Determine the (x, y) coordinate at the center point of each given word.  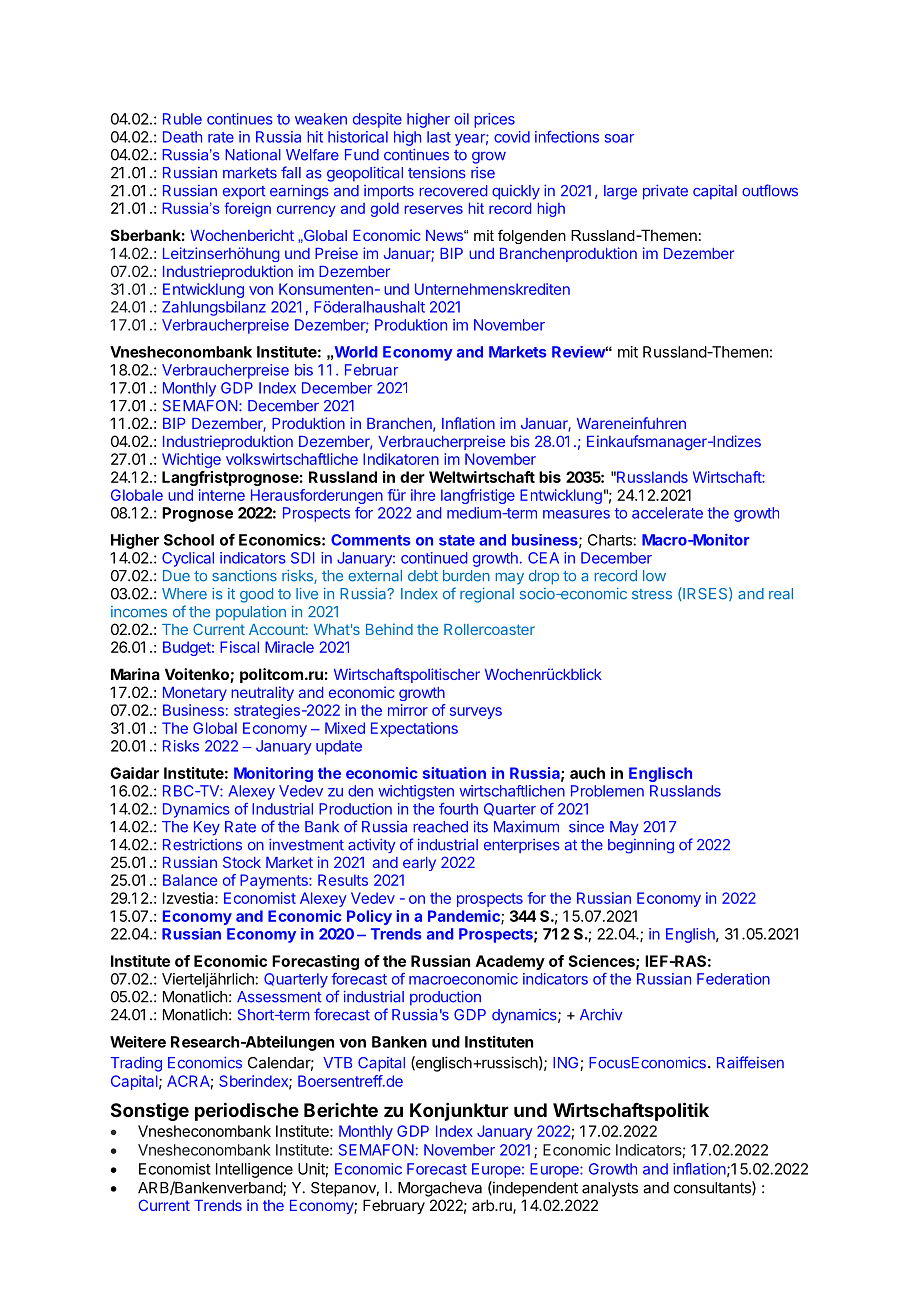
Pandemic (465, 917)
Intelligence (254, 1170)
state (457, 540)
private (665, 192)
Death (182, 137)
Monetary (195, 694)
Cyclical (188, 559)
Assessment (279, 997)
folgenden (532, 236)
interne (222, 495)
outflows (770, 190)
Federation (733, 979)
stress (652, 594)
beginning (641, 846)
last (439, 137)
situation (454, 773)
